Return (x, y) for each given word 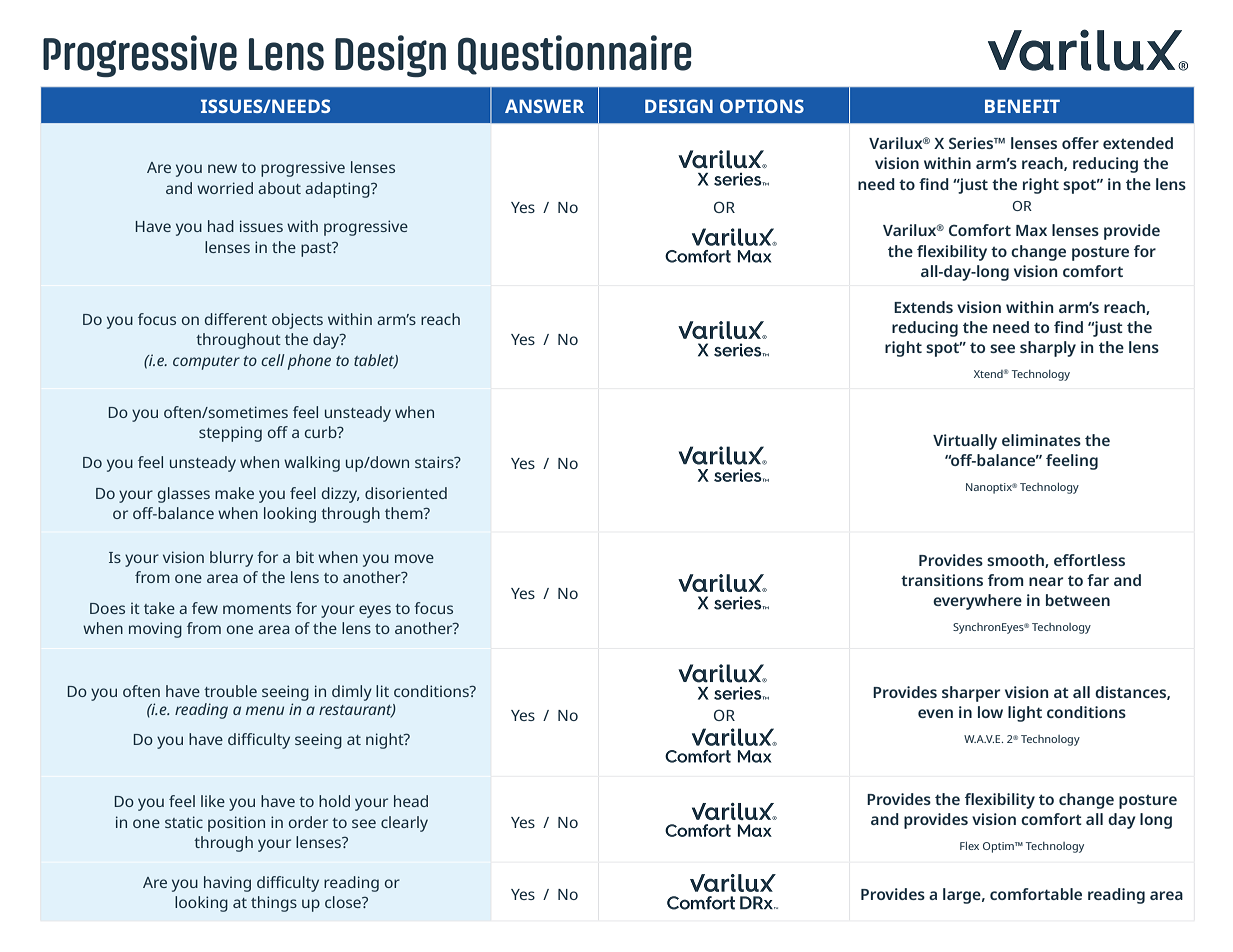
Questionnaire (575, 55)
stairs (435, 462)
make (234, 493)
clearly (404, 824)
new (222, 168)
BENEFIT (1022, 106)
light (1025, 714)
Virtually (965, 442)
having (227, 884)
